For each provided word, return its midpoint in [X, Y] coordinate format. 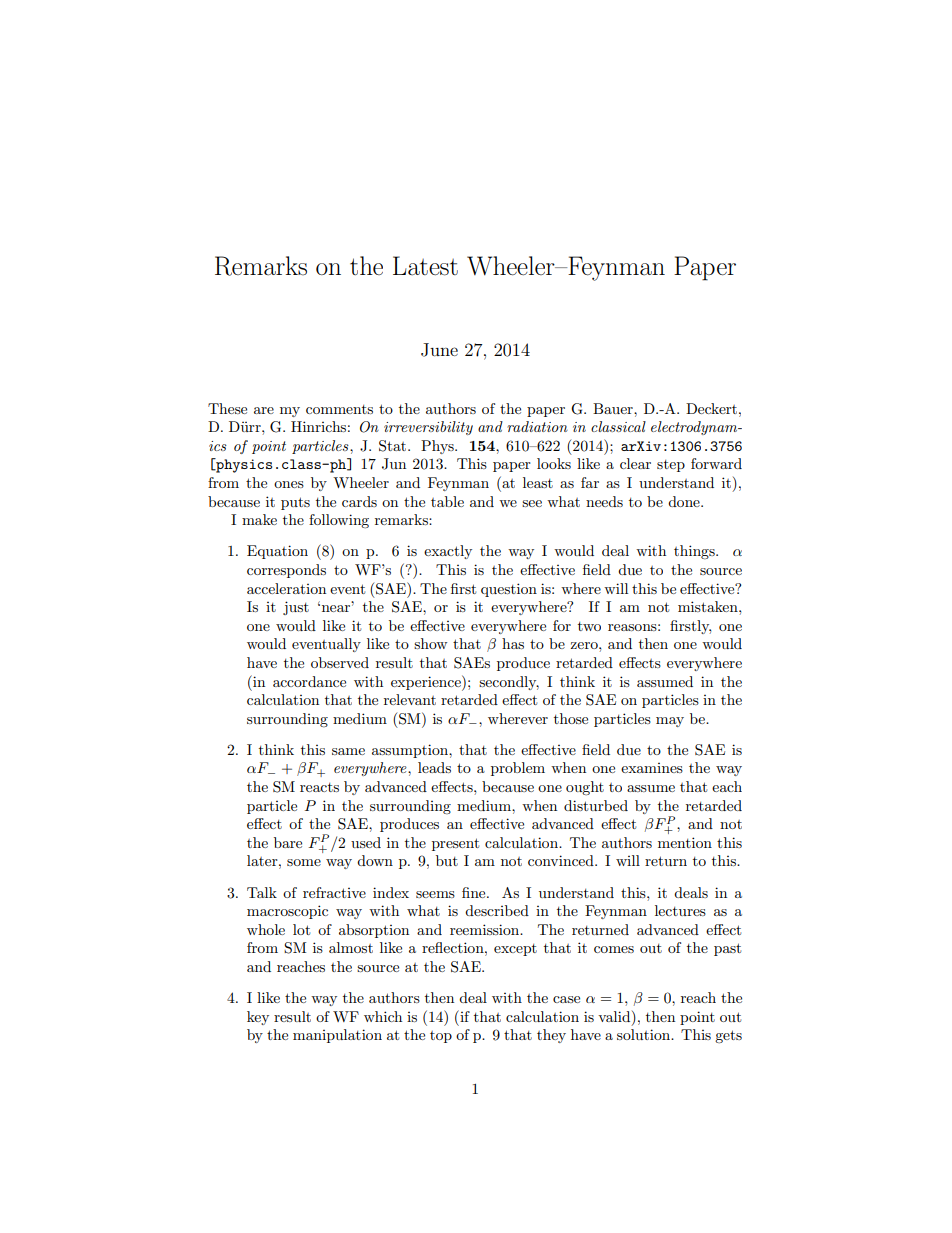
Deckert [713, 408]
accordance [309, 681]
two [589, 626]
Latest [425, 266]
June [439, 350]
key [258, 1018]
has [513, 643]
